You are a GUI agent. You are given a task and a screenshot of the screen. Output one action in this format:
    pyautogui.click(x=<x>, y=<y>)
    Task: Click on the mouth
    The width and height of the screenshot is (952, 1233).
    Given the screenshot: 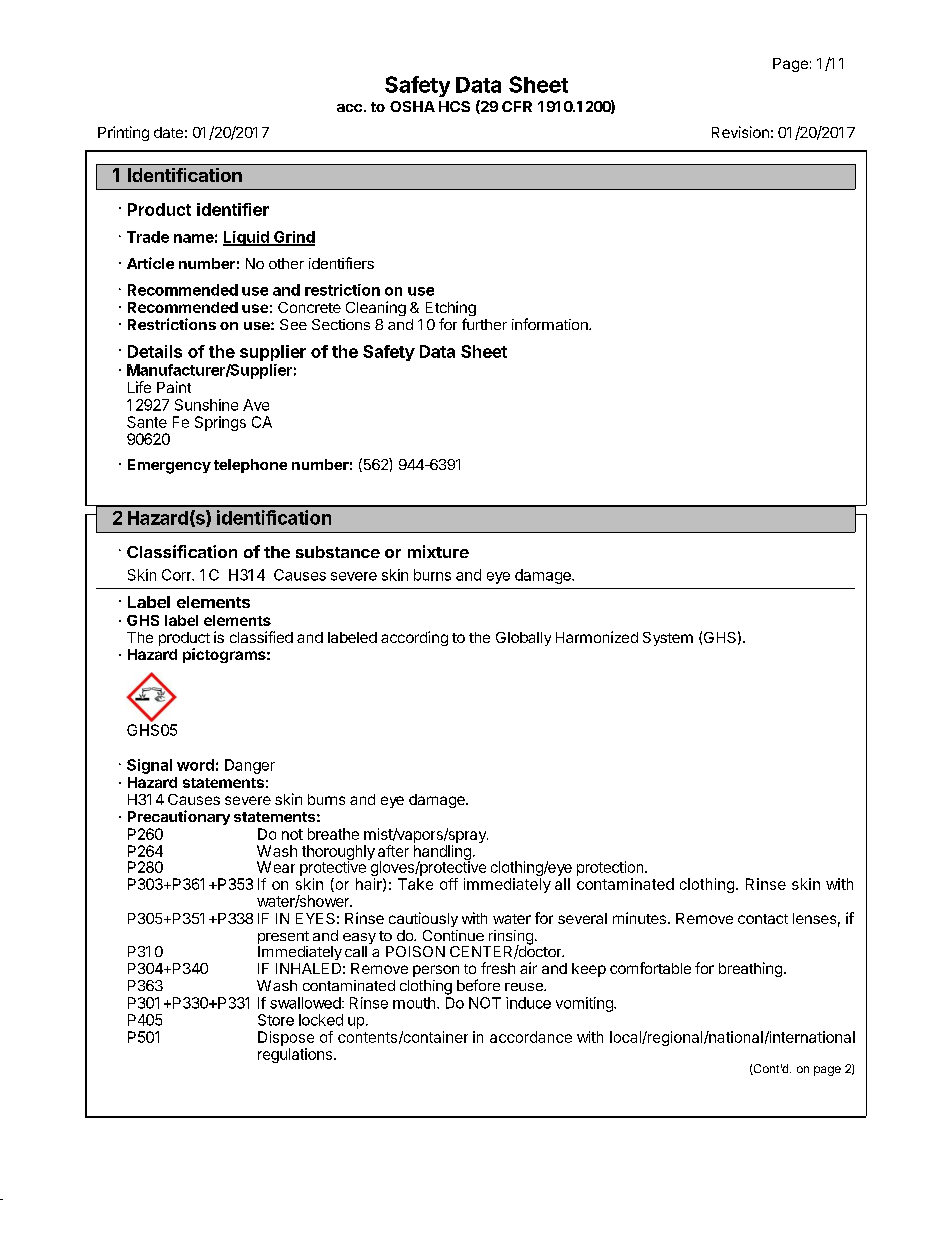 What is the action you would take?
    pyautogui.click(x=414, y=1003)
